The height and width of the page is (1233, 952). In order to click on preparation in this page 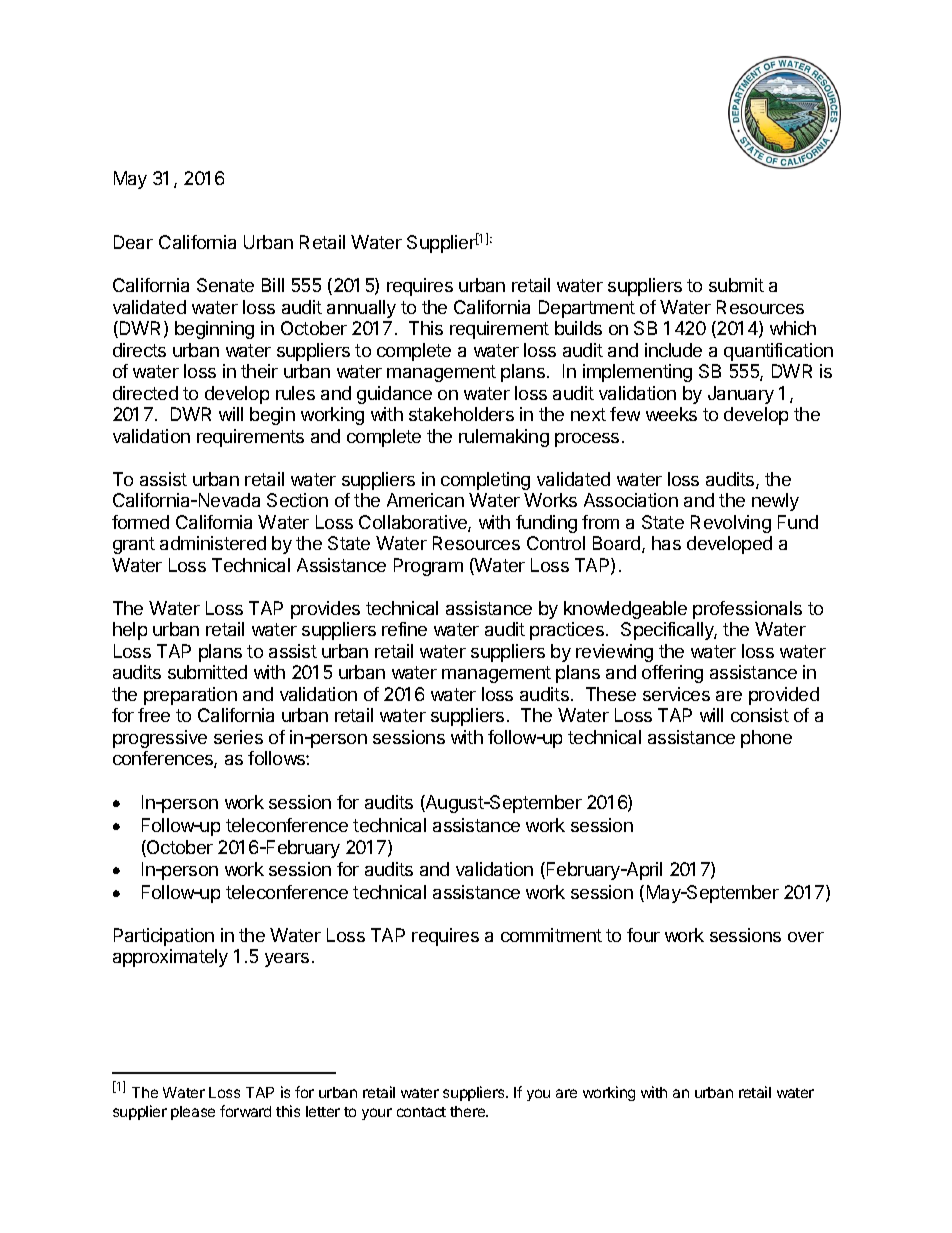, I will do `click(190, 696)`.
